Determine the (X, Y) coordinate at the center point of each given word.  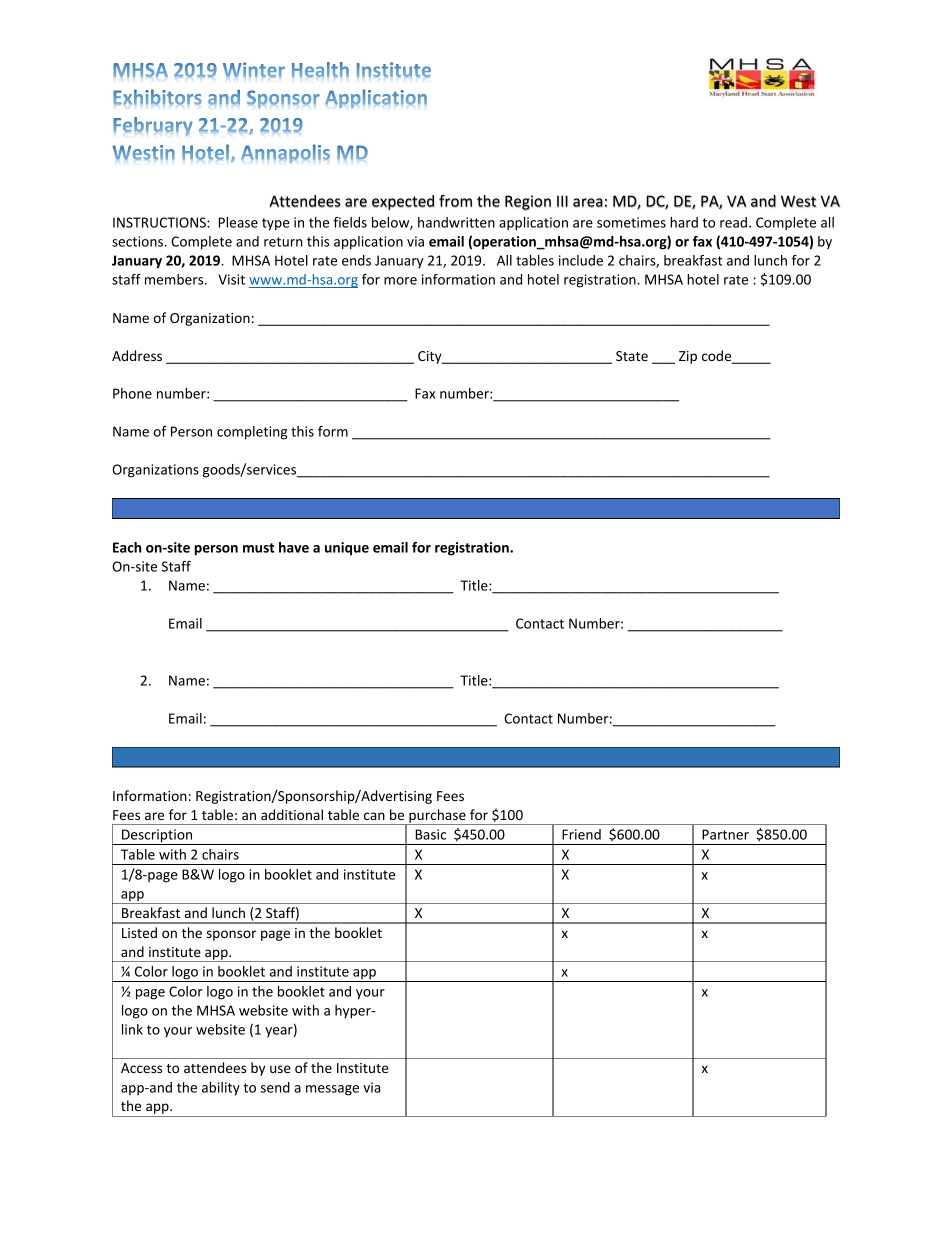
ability (221, 1089)
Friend (581, 834)
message (332, 1090)
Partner (725, 834)
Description (157, 837)
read (733, 222)
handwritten (456, 222)
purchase (437, 817)
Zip (688, 357)
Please (238, 222)
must (259, 548)
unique (347, 549)
